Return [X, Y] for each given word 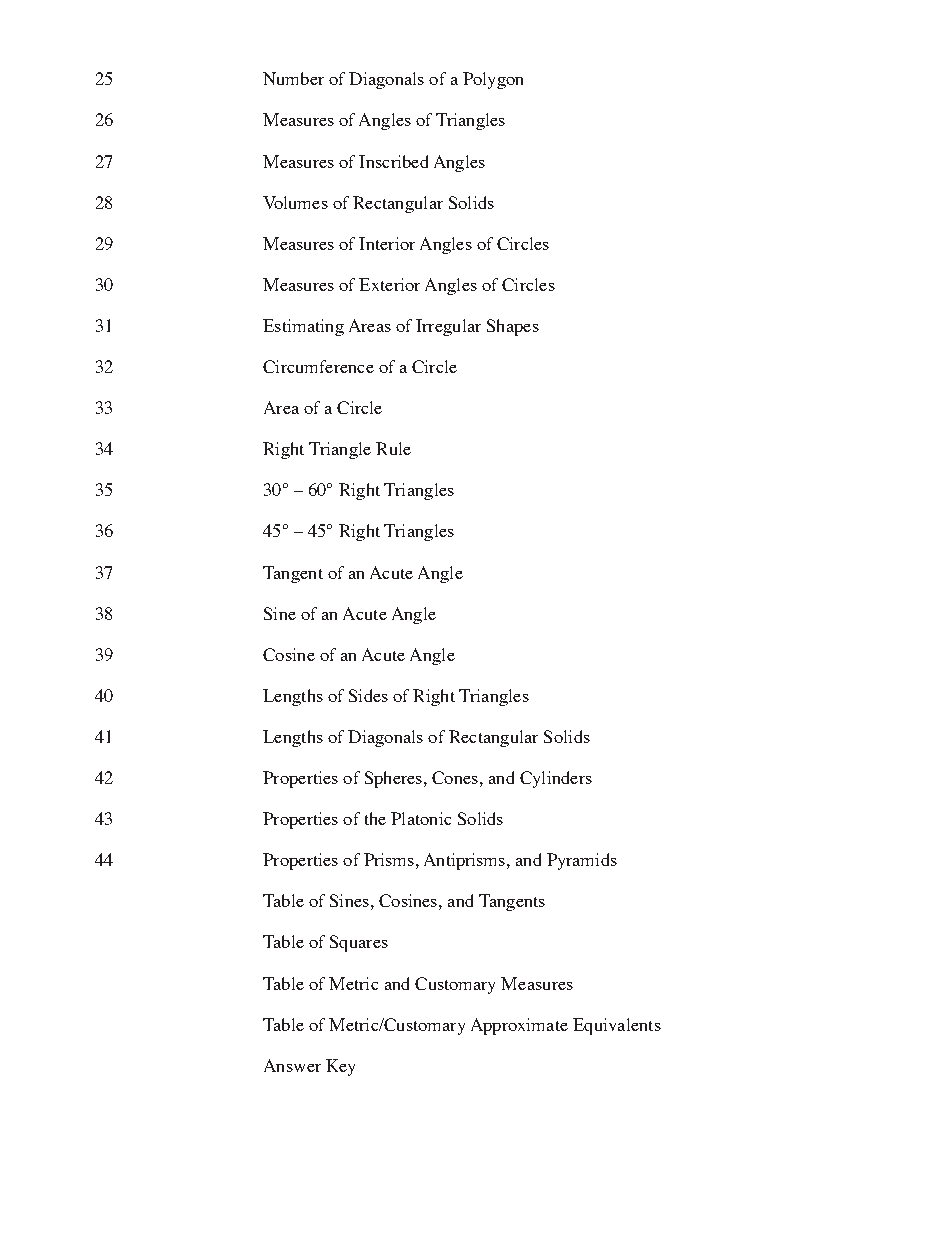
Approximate [519, 1026]
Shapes [513, 327]
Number [293, 78]
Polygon [493, 80]
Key [340, 1067]
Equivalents [617, 1026]
